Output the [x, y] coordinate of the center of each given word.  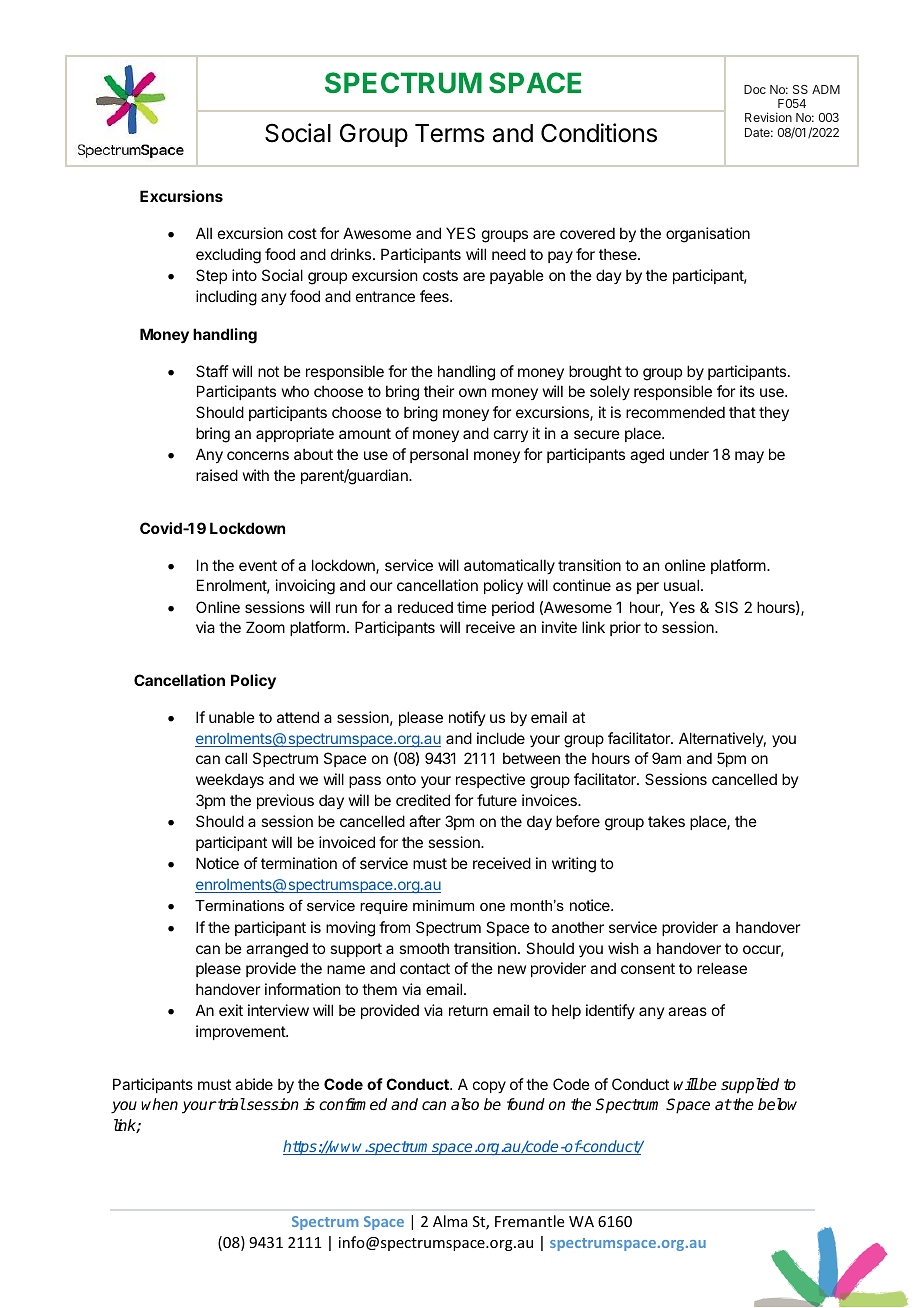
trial [231, 1104]
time [472, 607]
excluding [228, 256]
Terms [450, 133]
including [226, 298]
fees [435, 296]
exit [231, 1010]
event [258, 565]
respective [490, 780]
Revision [768, 117]
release [722, 968]
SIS [726, 607]
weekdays [230, 780]
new [512, 969]
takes [666, 821]
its [747, 391]
